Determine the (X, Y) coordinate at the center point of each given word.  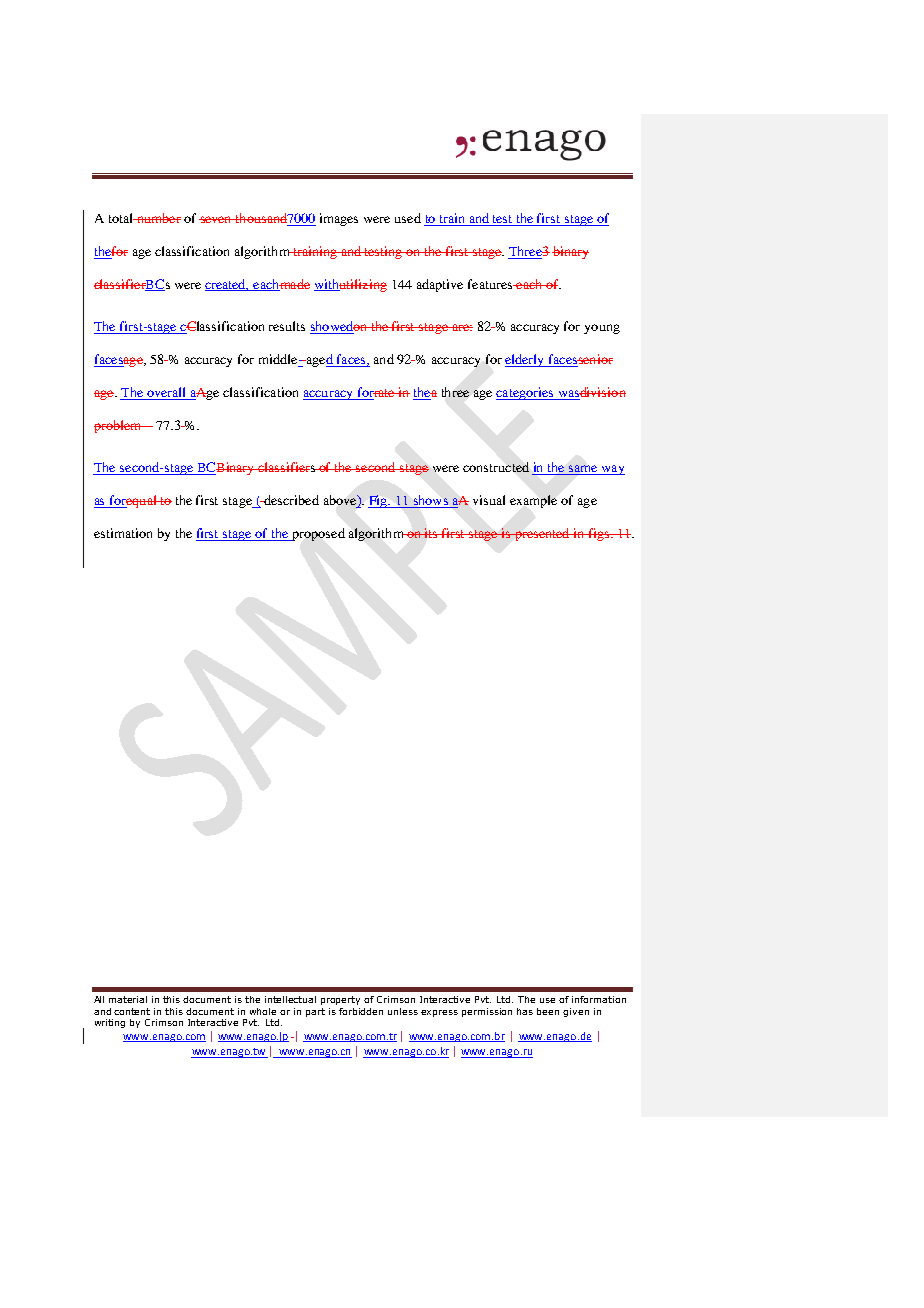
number (157, 218)
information (599, 999)
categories (526, 393)
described (290, 500)
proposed (317, 534)
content (132, 1011)
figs (598, 534)
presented (542, 534)
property (340, 1000)
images (339, 219)
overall (167, 393)
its (431, 533)
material (128, 999)
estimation (123, 533)
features (491, 284)
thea (425, 393)
